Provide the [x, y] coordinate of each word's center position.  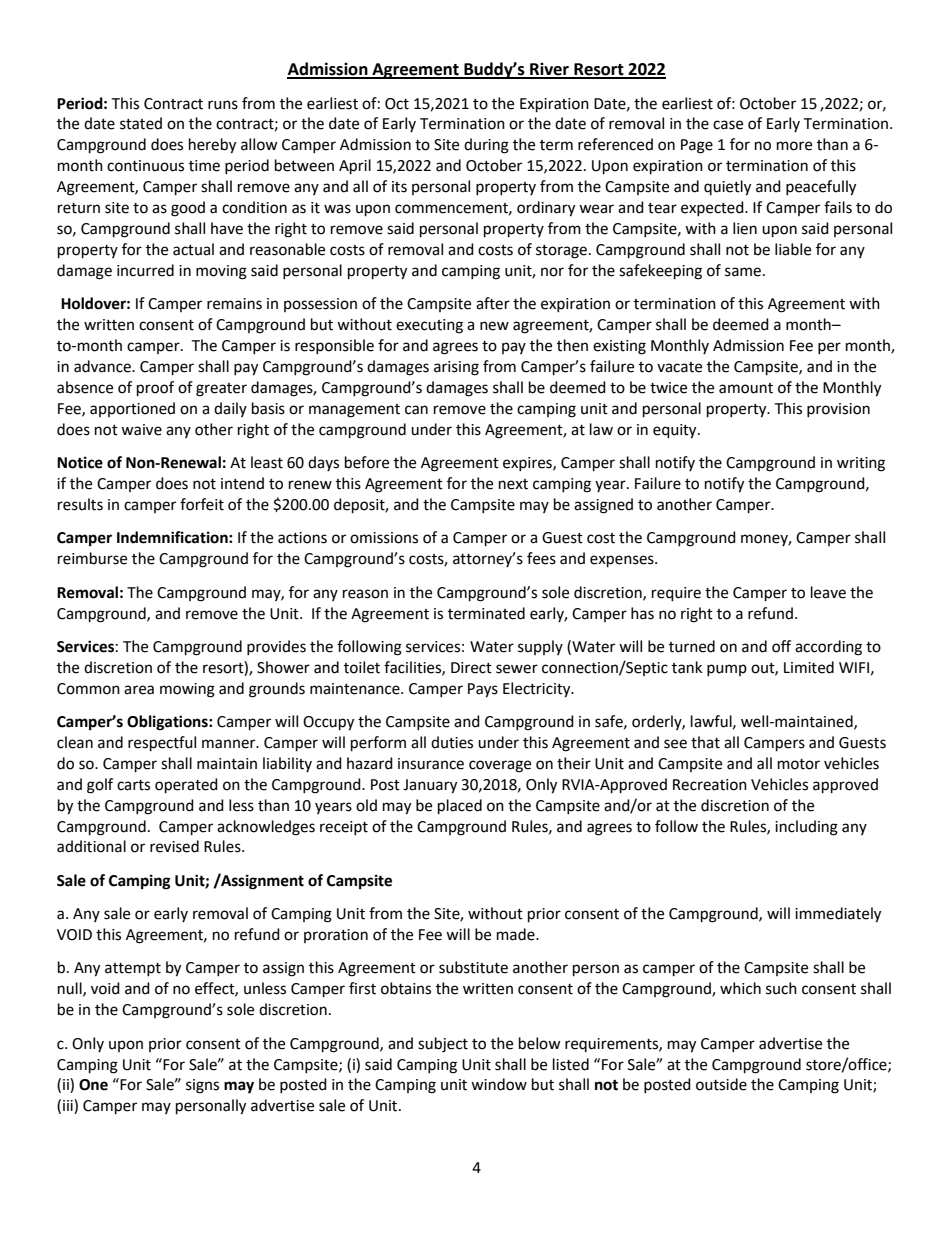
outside [721, 1084]
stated [141, 123]
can [416, 410]
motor [799, 764]
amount [746, 388]
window [499, 1084]
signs [202, 1086]
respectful [162, 744]
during [486, 146]
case [728, 125]
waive [141, 430]
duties [452, 742]
